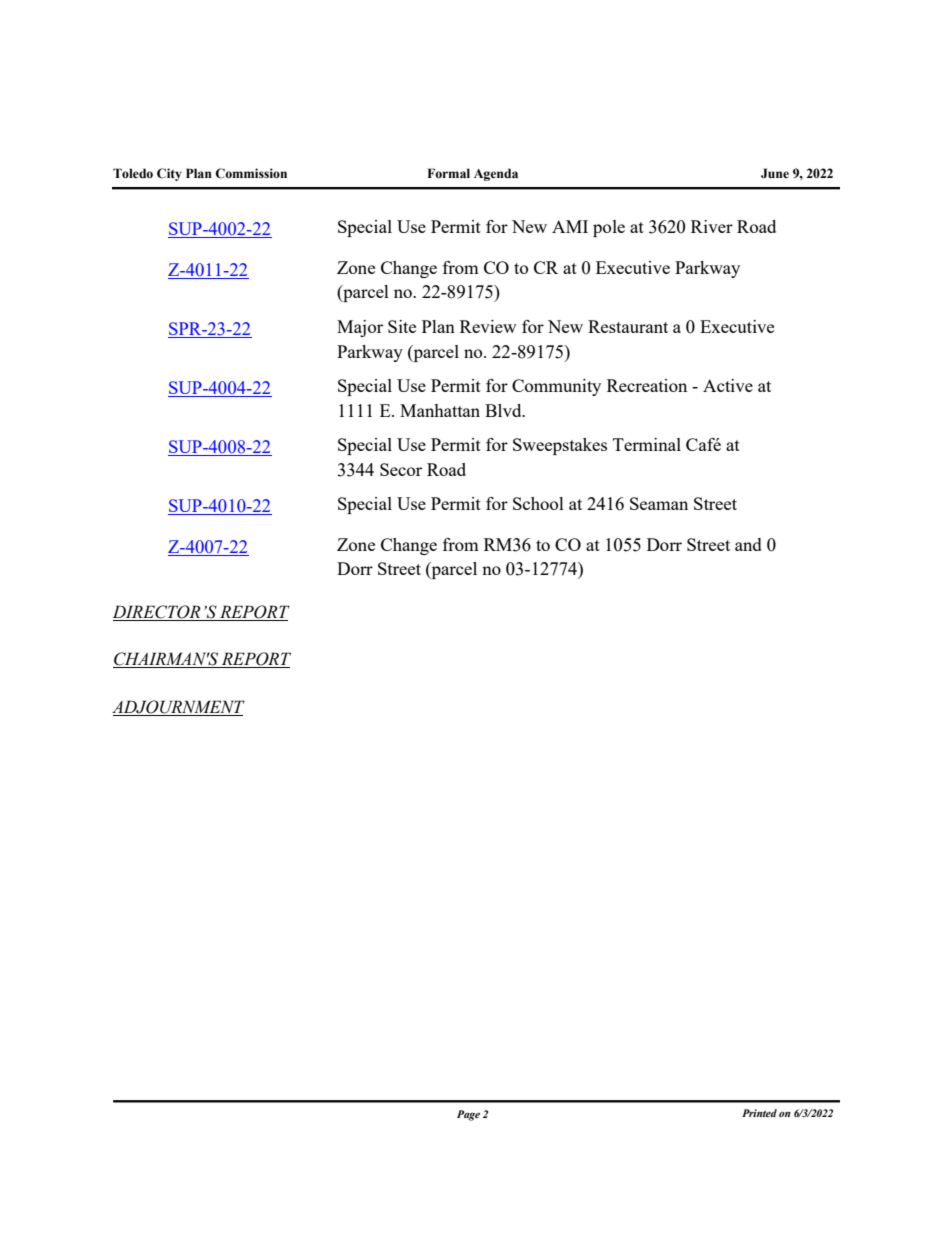  I want to click on School, so click(538, 503).
